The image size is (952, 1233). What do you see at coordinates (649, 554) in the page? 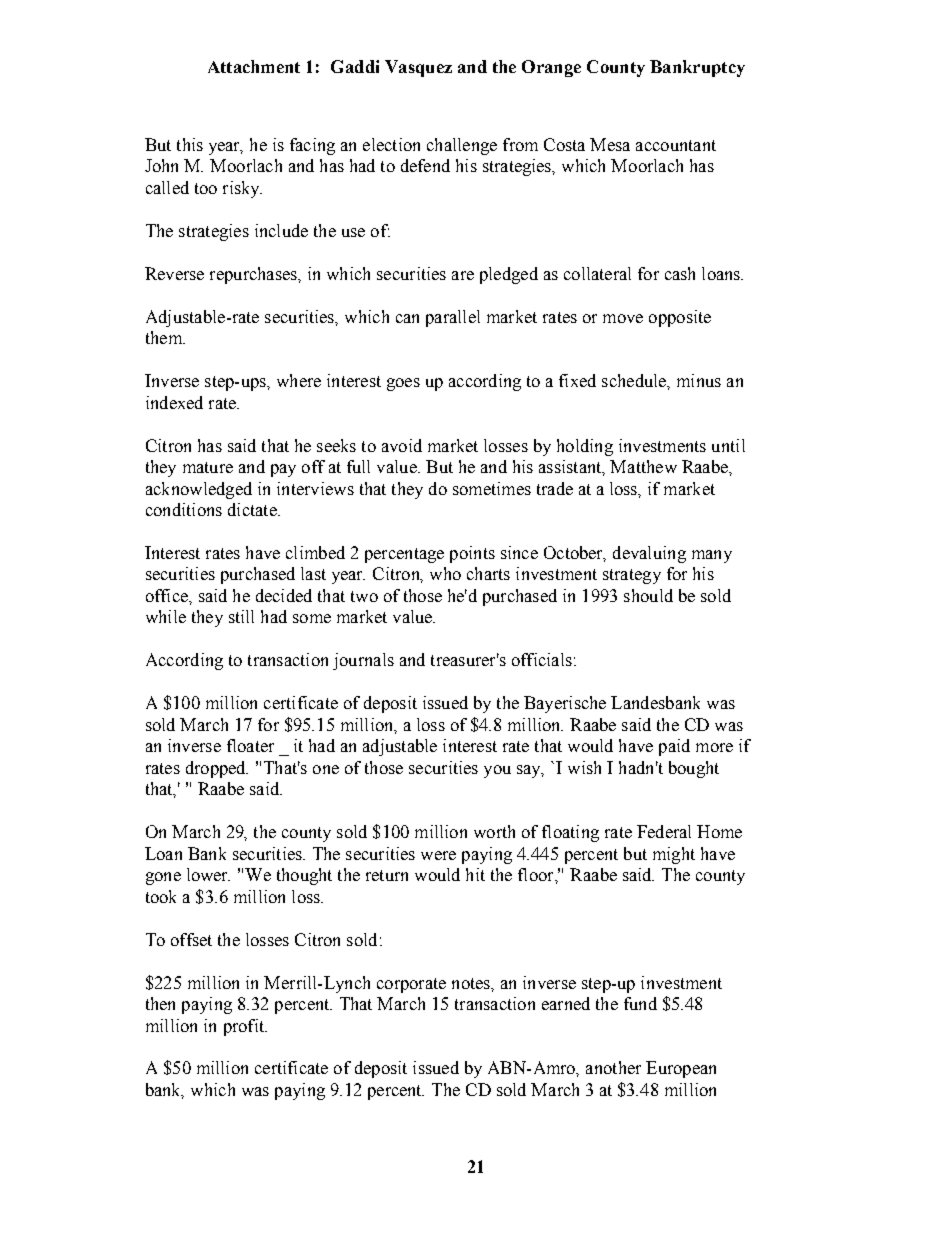
I see `devaluing` at bounding box center [649, 554].
